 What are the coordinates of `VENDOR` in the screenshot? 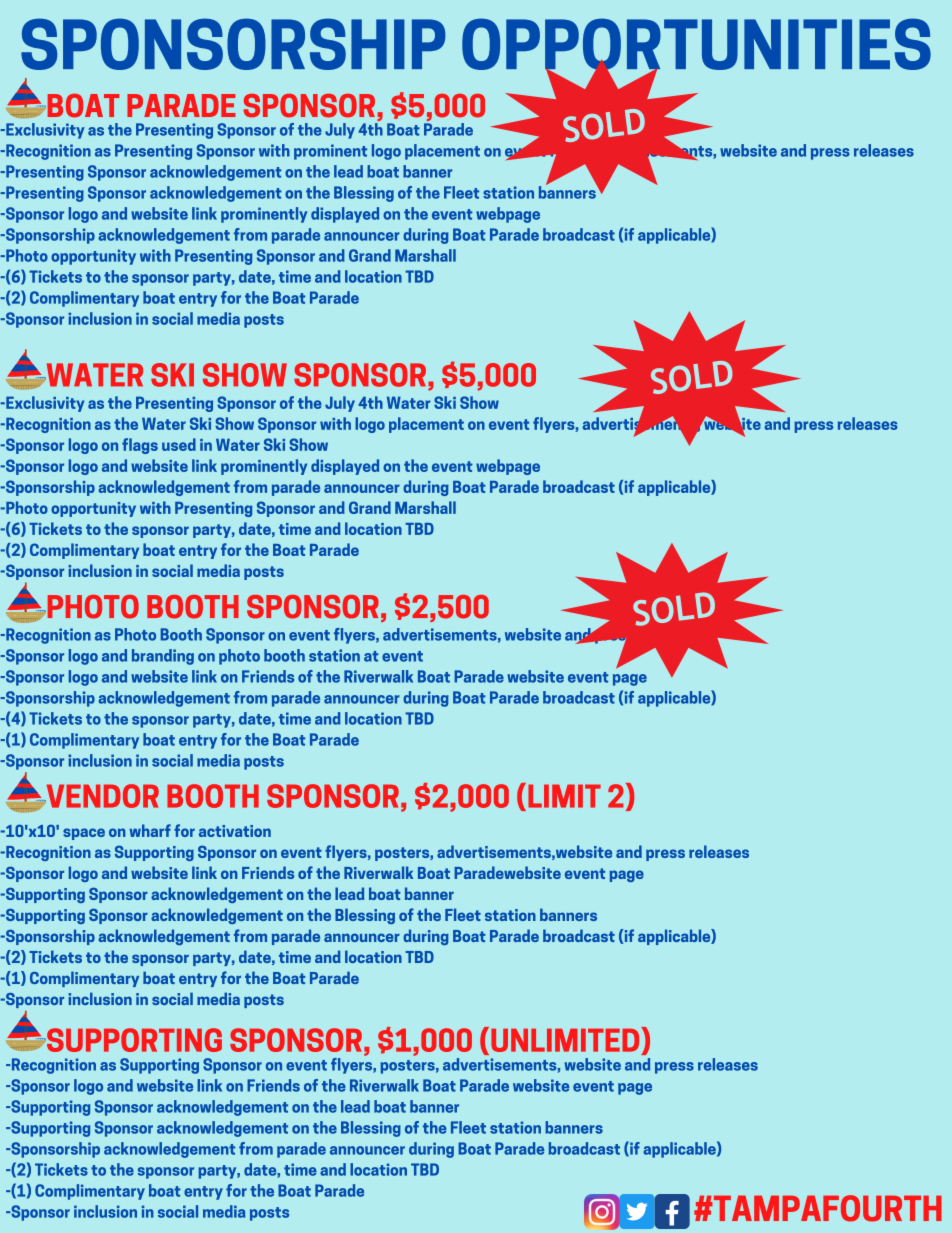 It's located at (101, 796).
